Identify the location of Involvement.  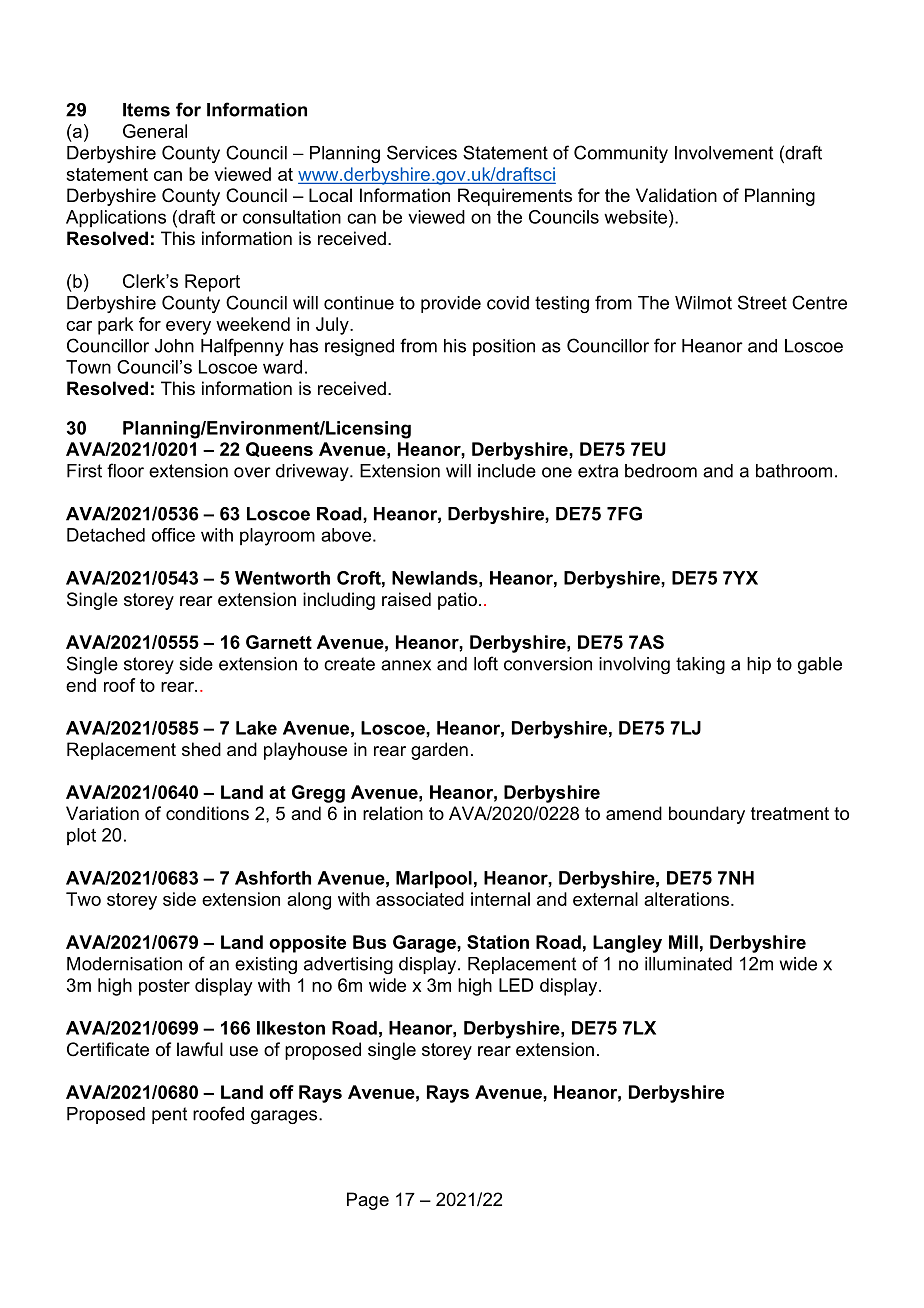
(724, 153).
